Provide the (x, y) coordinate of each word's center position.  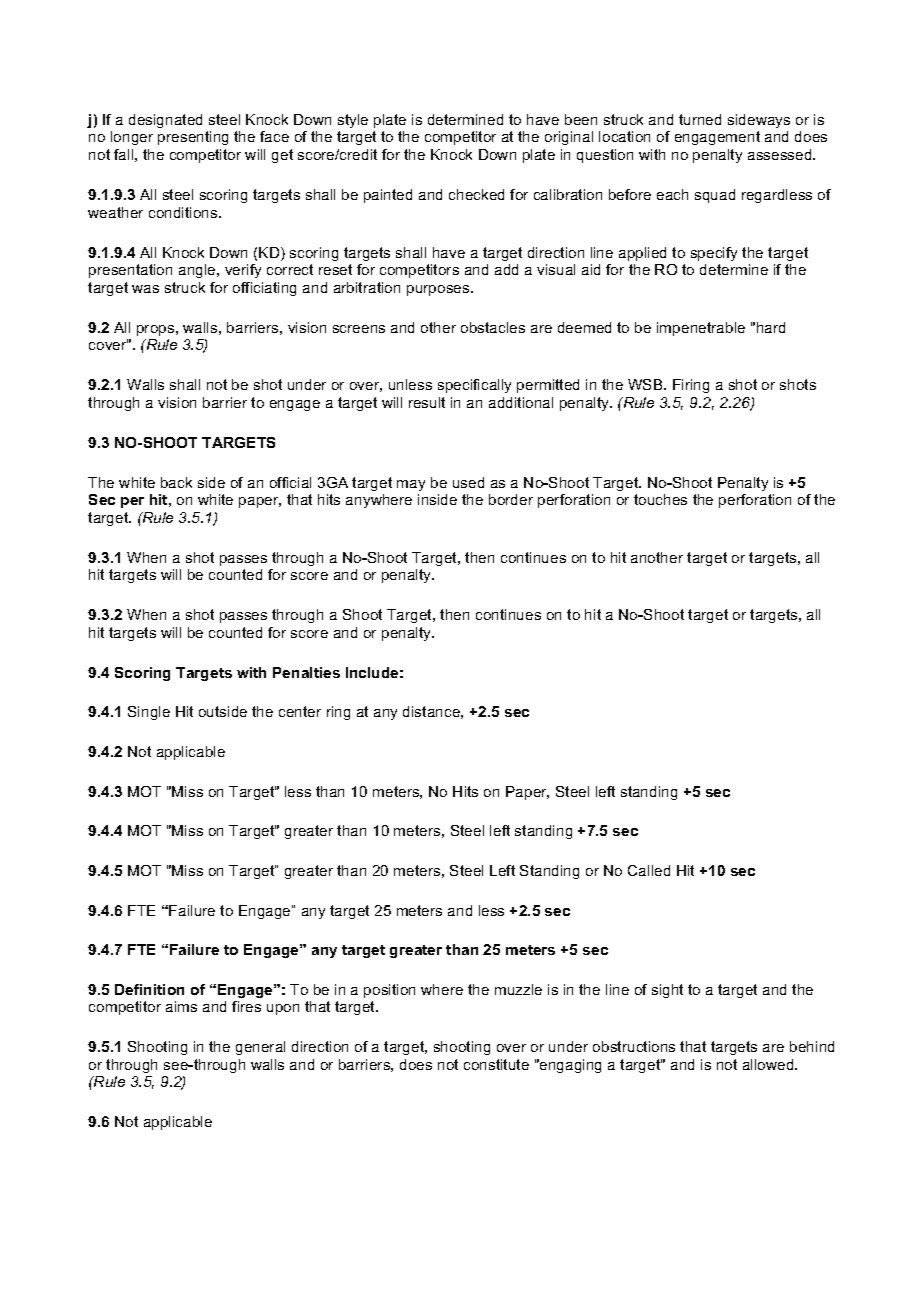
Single (149, 713)
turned (700, 119)
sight (667, 991)
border (511, 499)
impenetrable (701, 329)
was (145, 289)
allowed (769, 1064)
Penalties (306, 672)
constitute (496, 1064)
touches (660, 499)
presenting (193, 138)
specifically (474, 386)
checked (476, 194)
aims (181, 1006)
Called (649, 870)
